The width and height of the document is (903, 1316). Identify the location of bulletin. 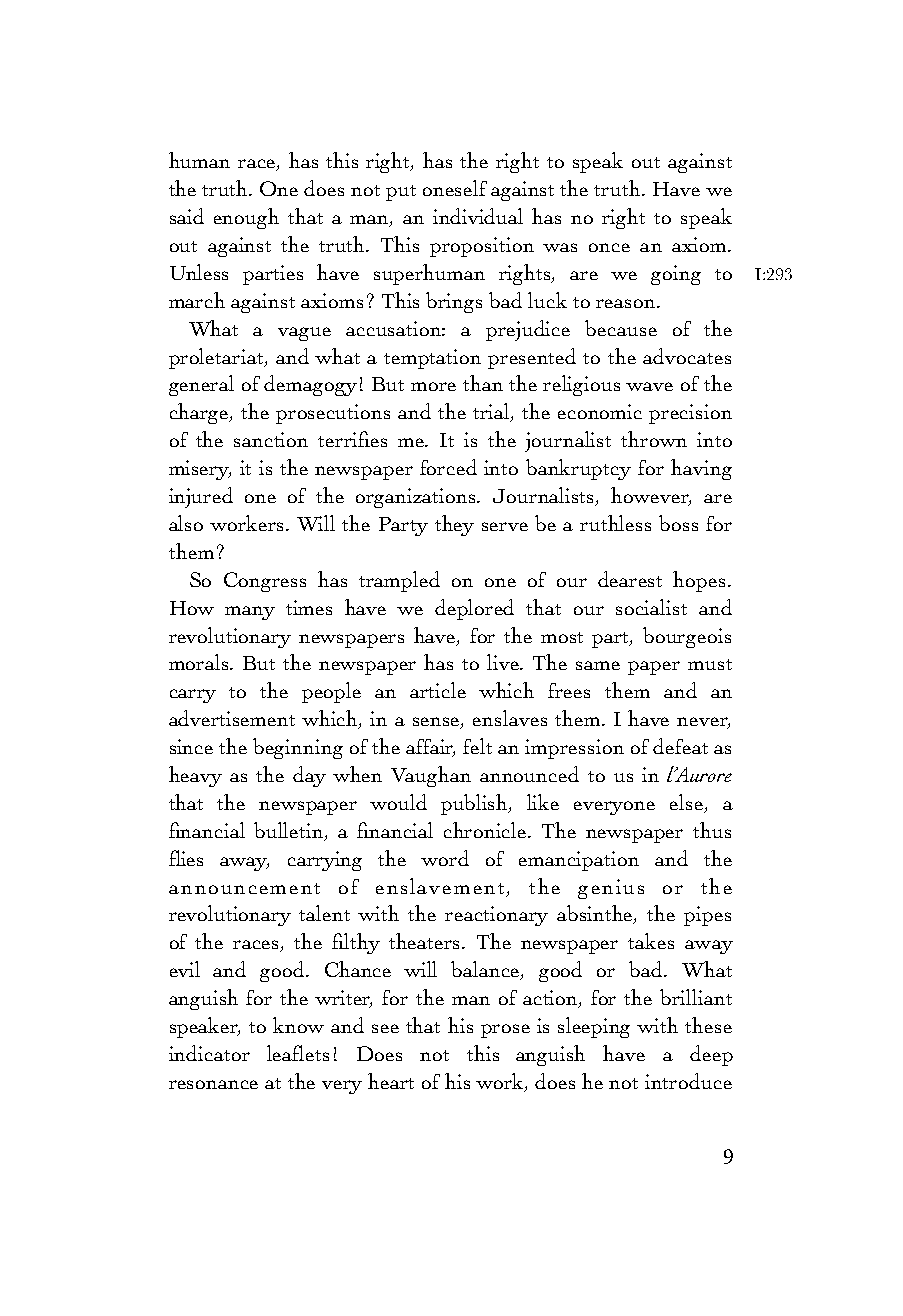
(290, 831).
